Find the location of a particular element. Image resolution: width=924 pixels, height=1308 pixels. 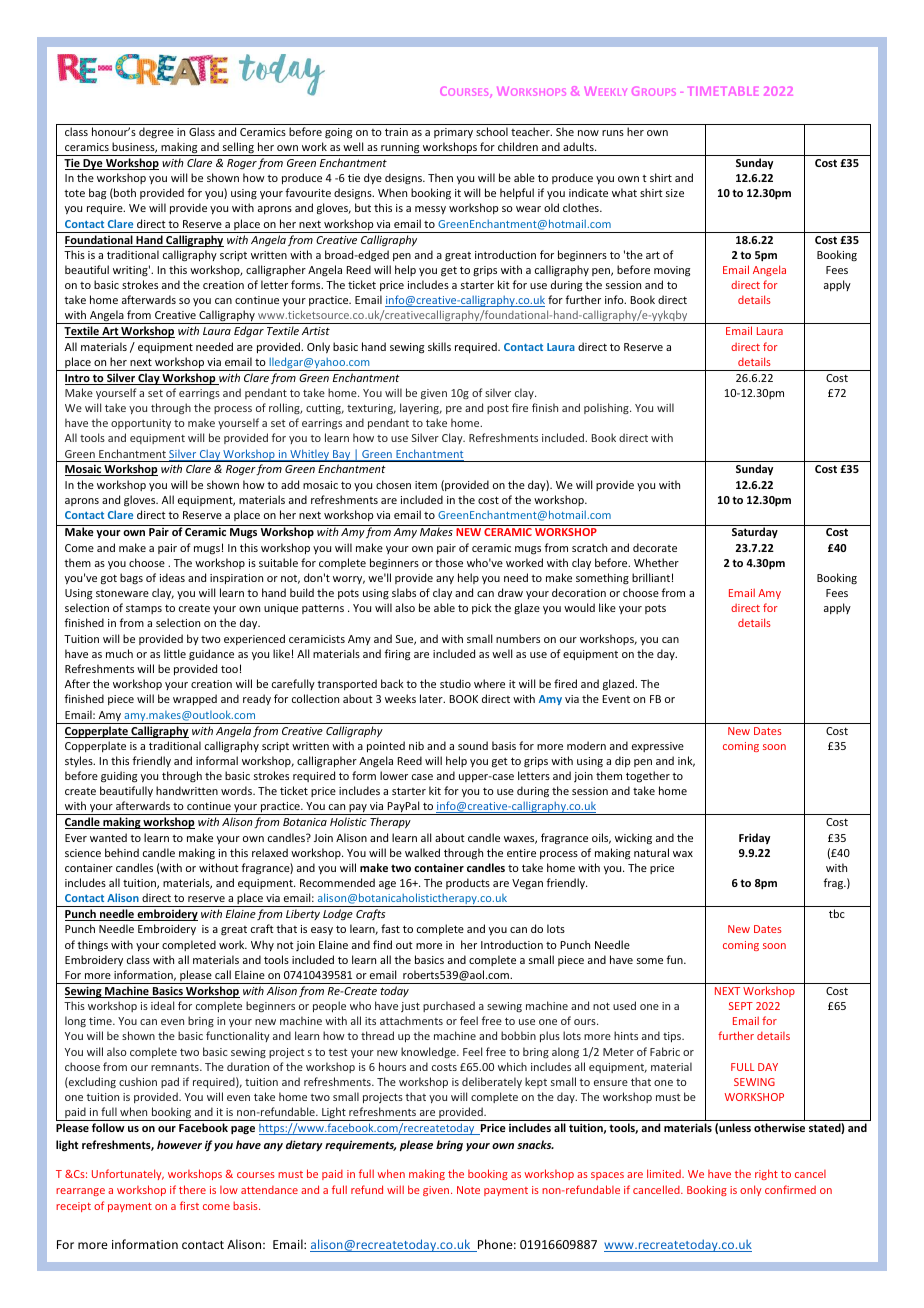

item is located at coordinates (426, 485).
